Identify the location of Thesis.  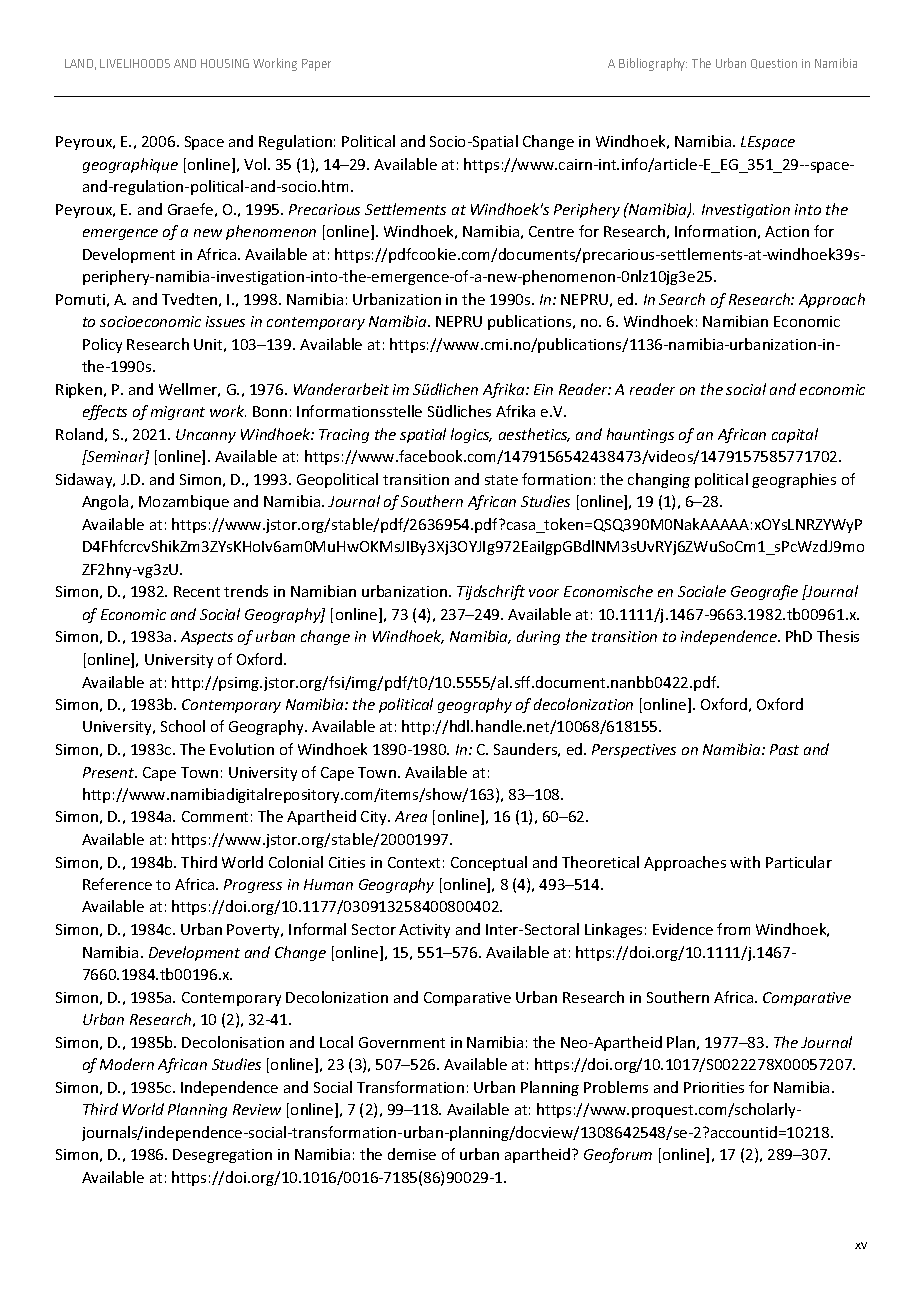
(838, 636).
